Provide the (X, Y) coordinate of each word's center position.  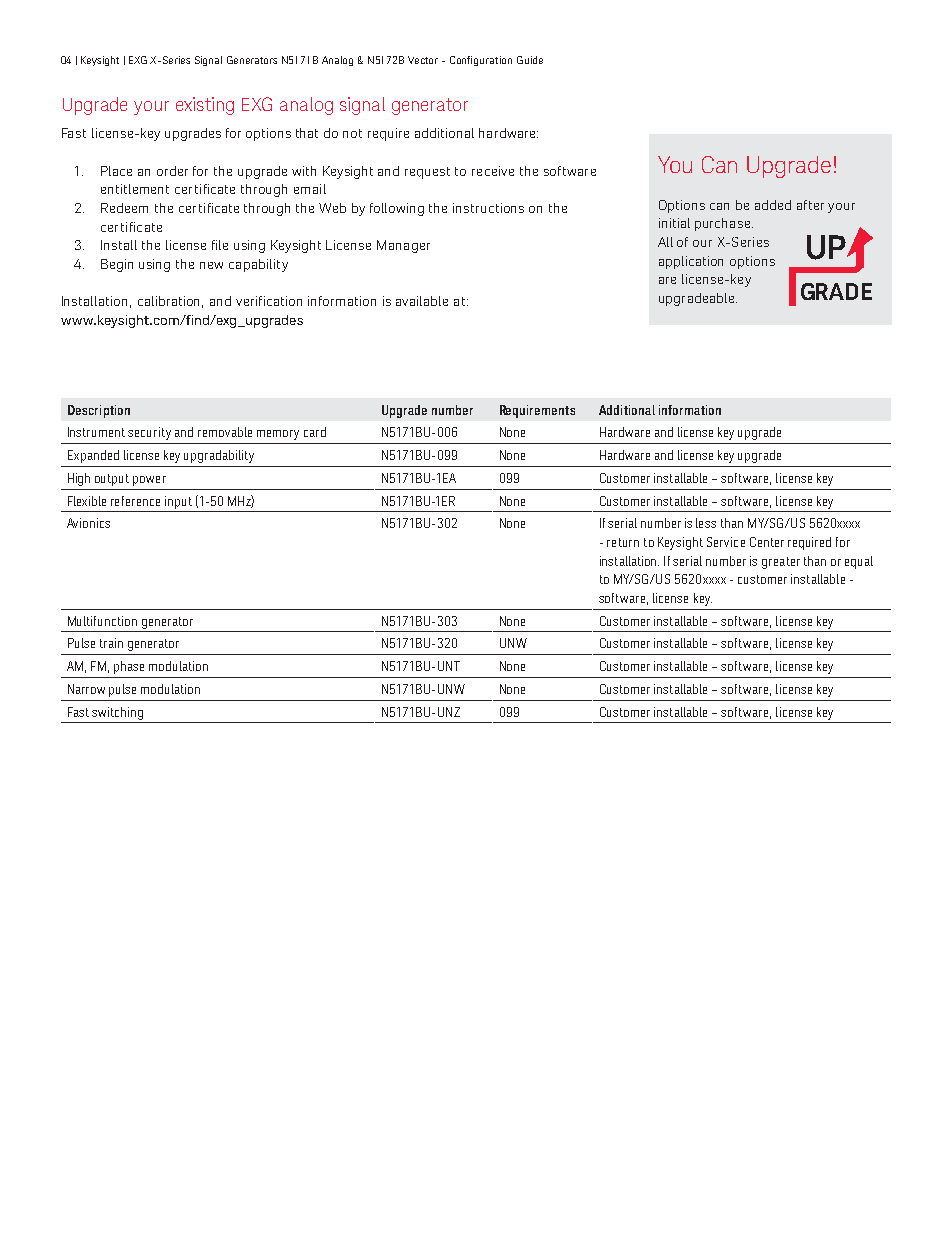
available (422, 301)
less (706, 523)
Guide (530, 60)
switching (117, 713)
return (623, 542)
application (691, 262)
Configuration (481, 61)
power (149, 481)
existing (205, 106)
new (211, 265)
